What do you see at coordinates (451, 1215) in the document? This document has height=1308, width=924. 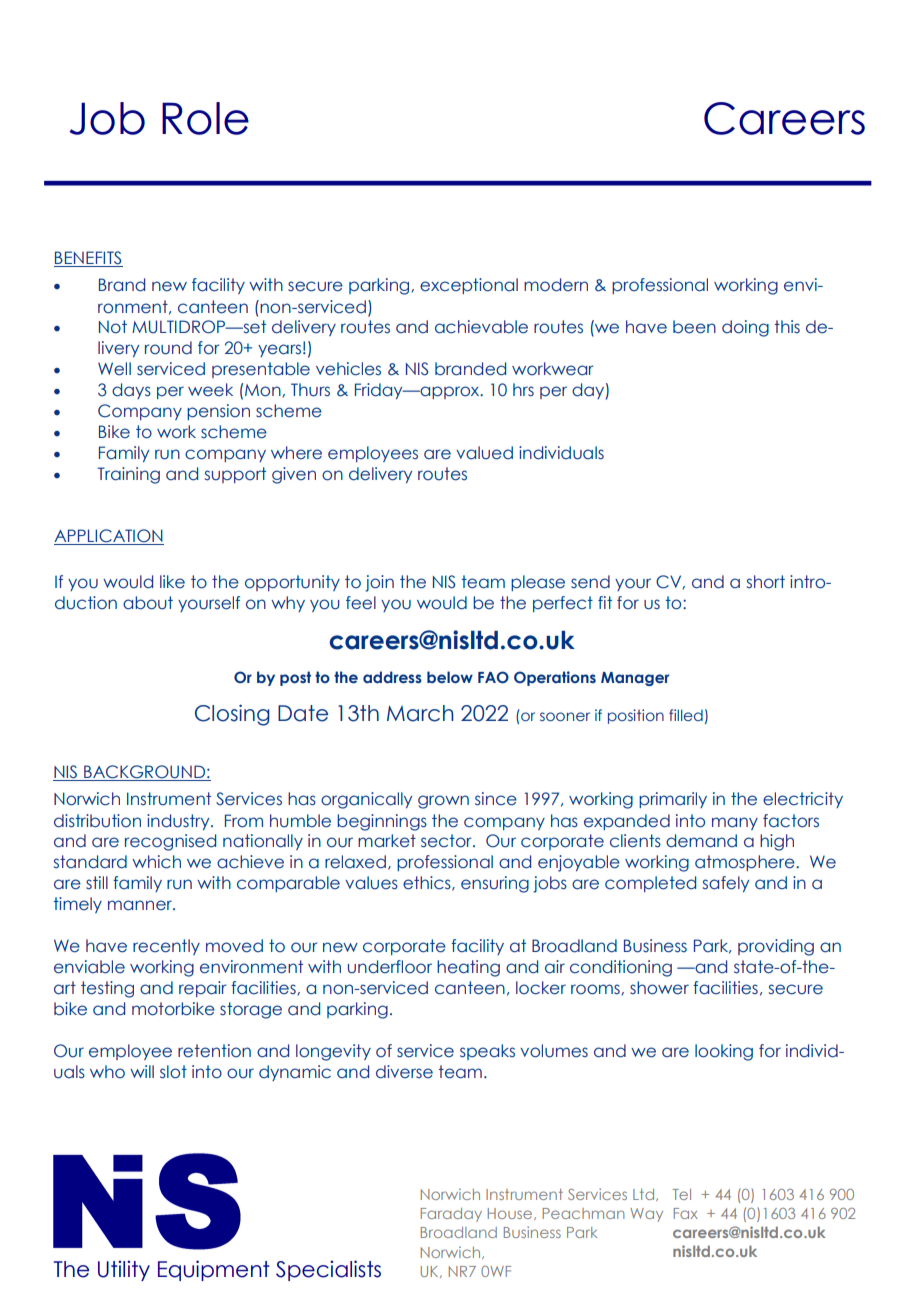 I see `Faraday` at bounding box center [451, 1215].
